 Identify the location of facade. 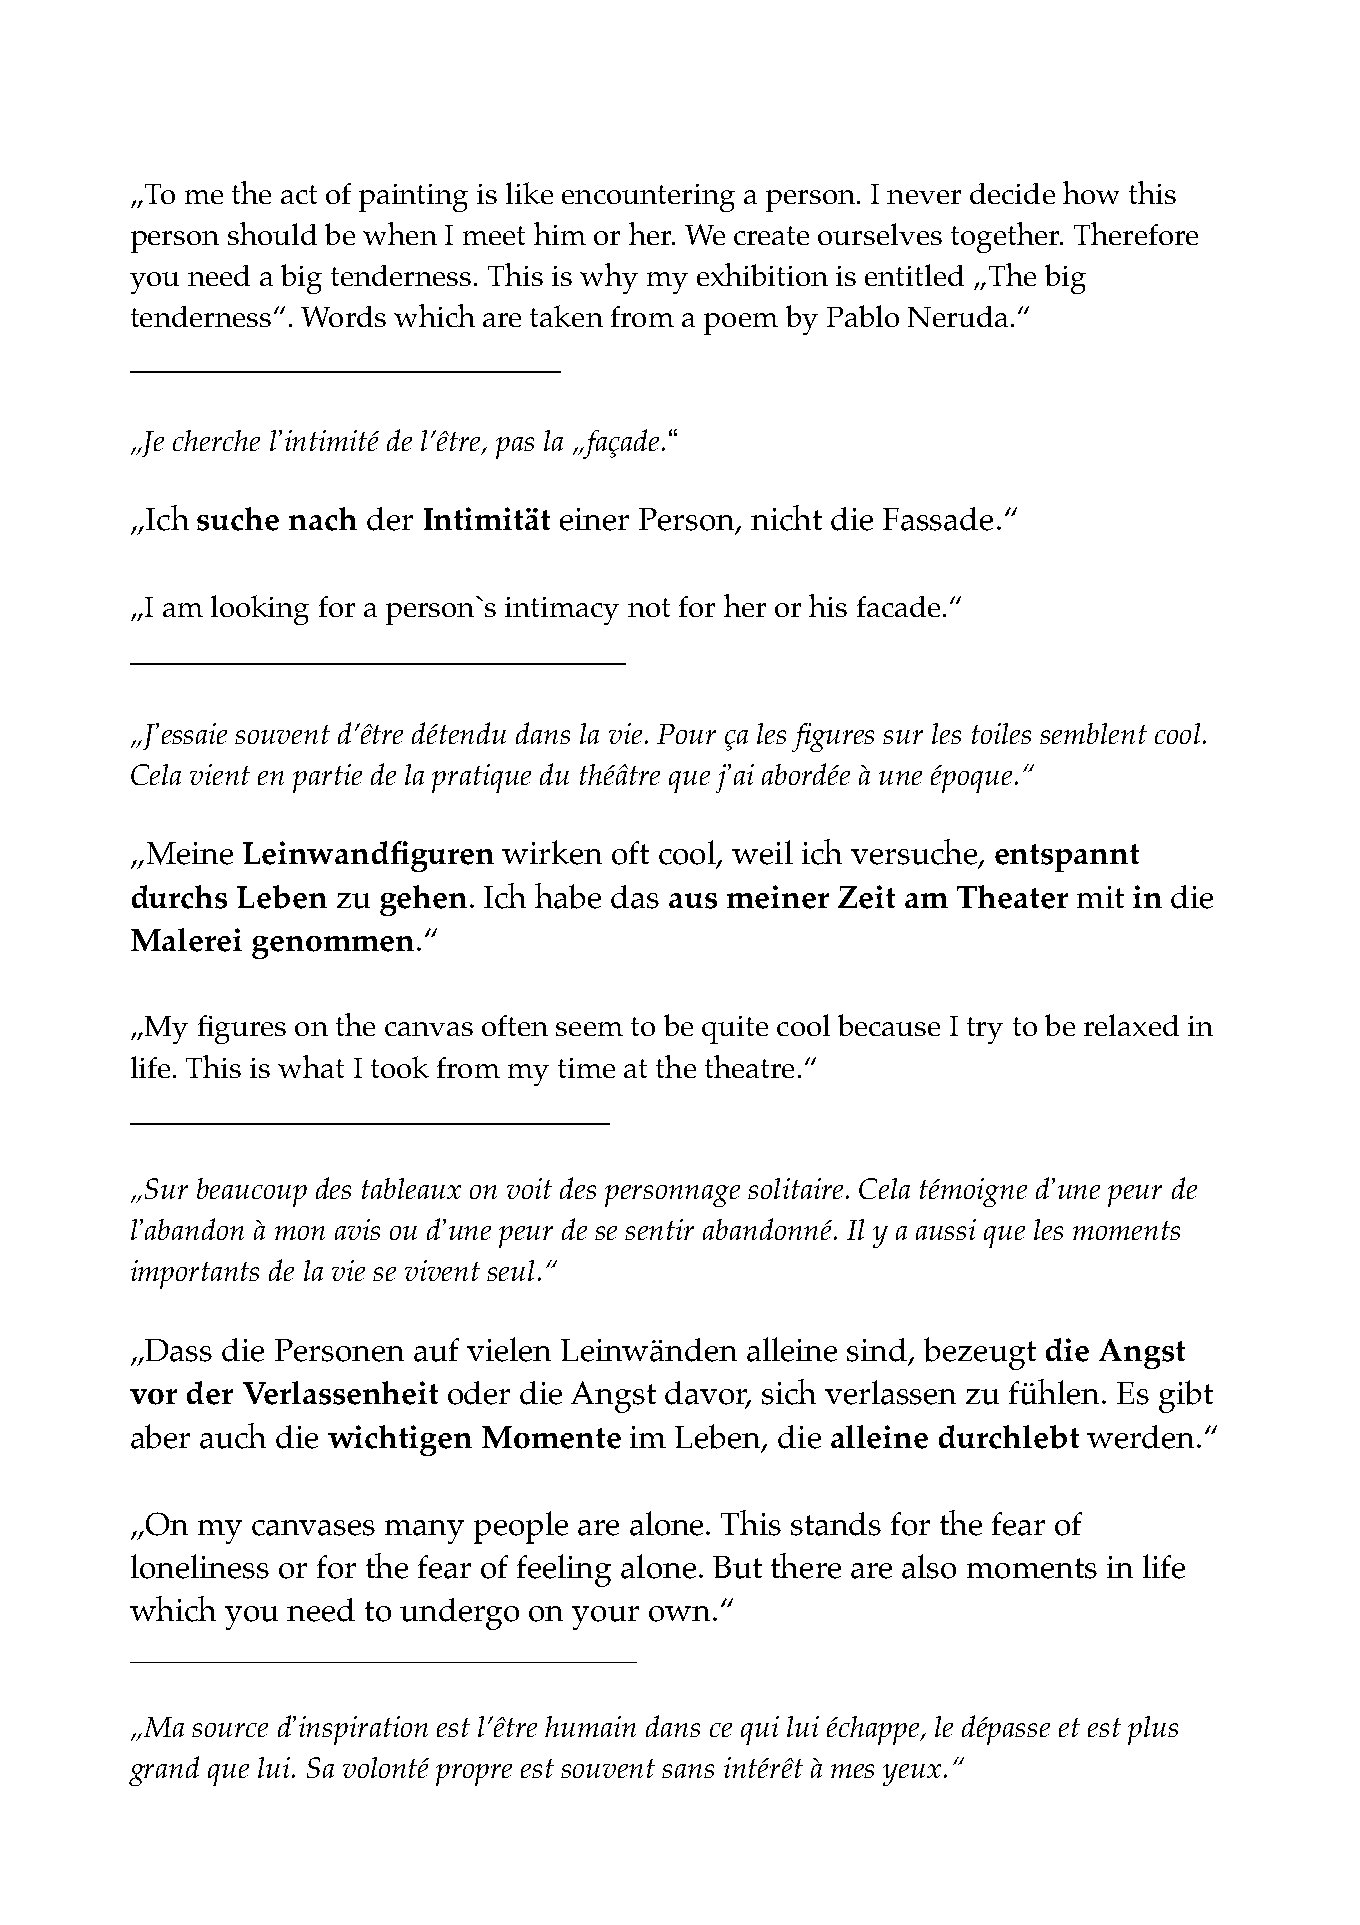
(898, 606).
